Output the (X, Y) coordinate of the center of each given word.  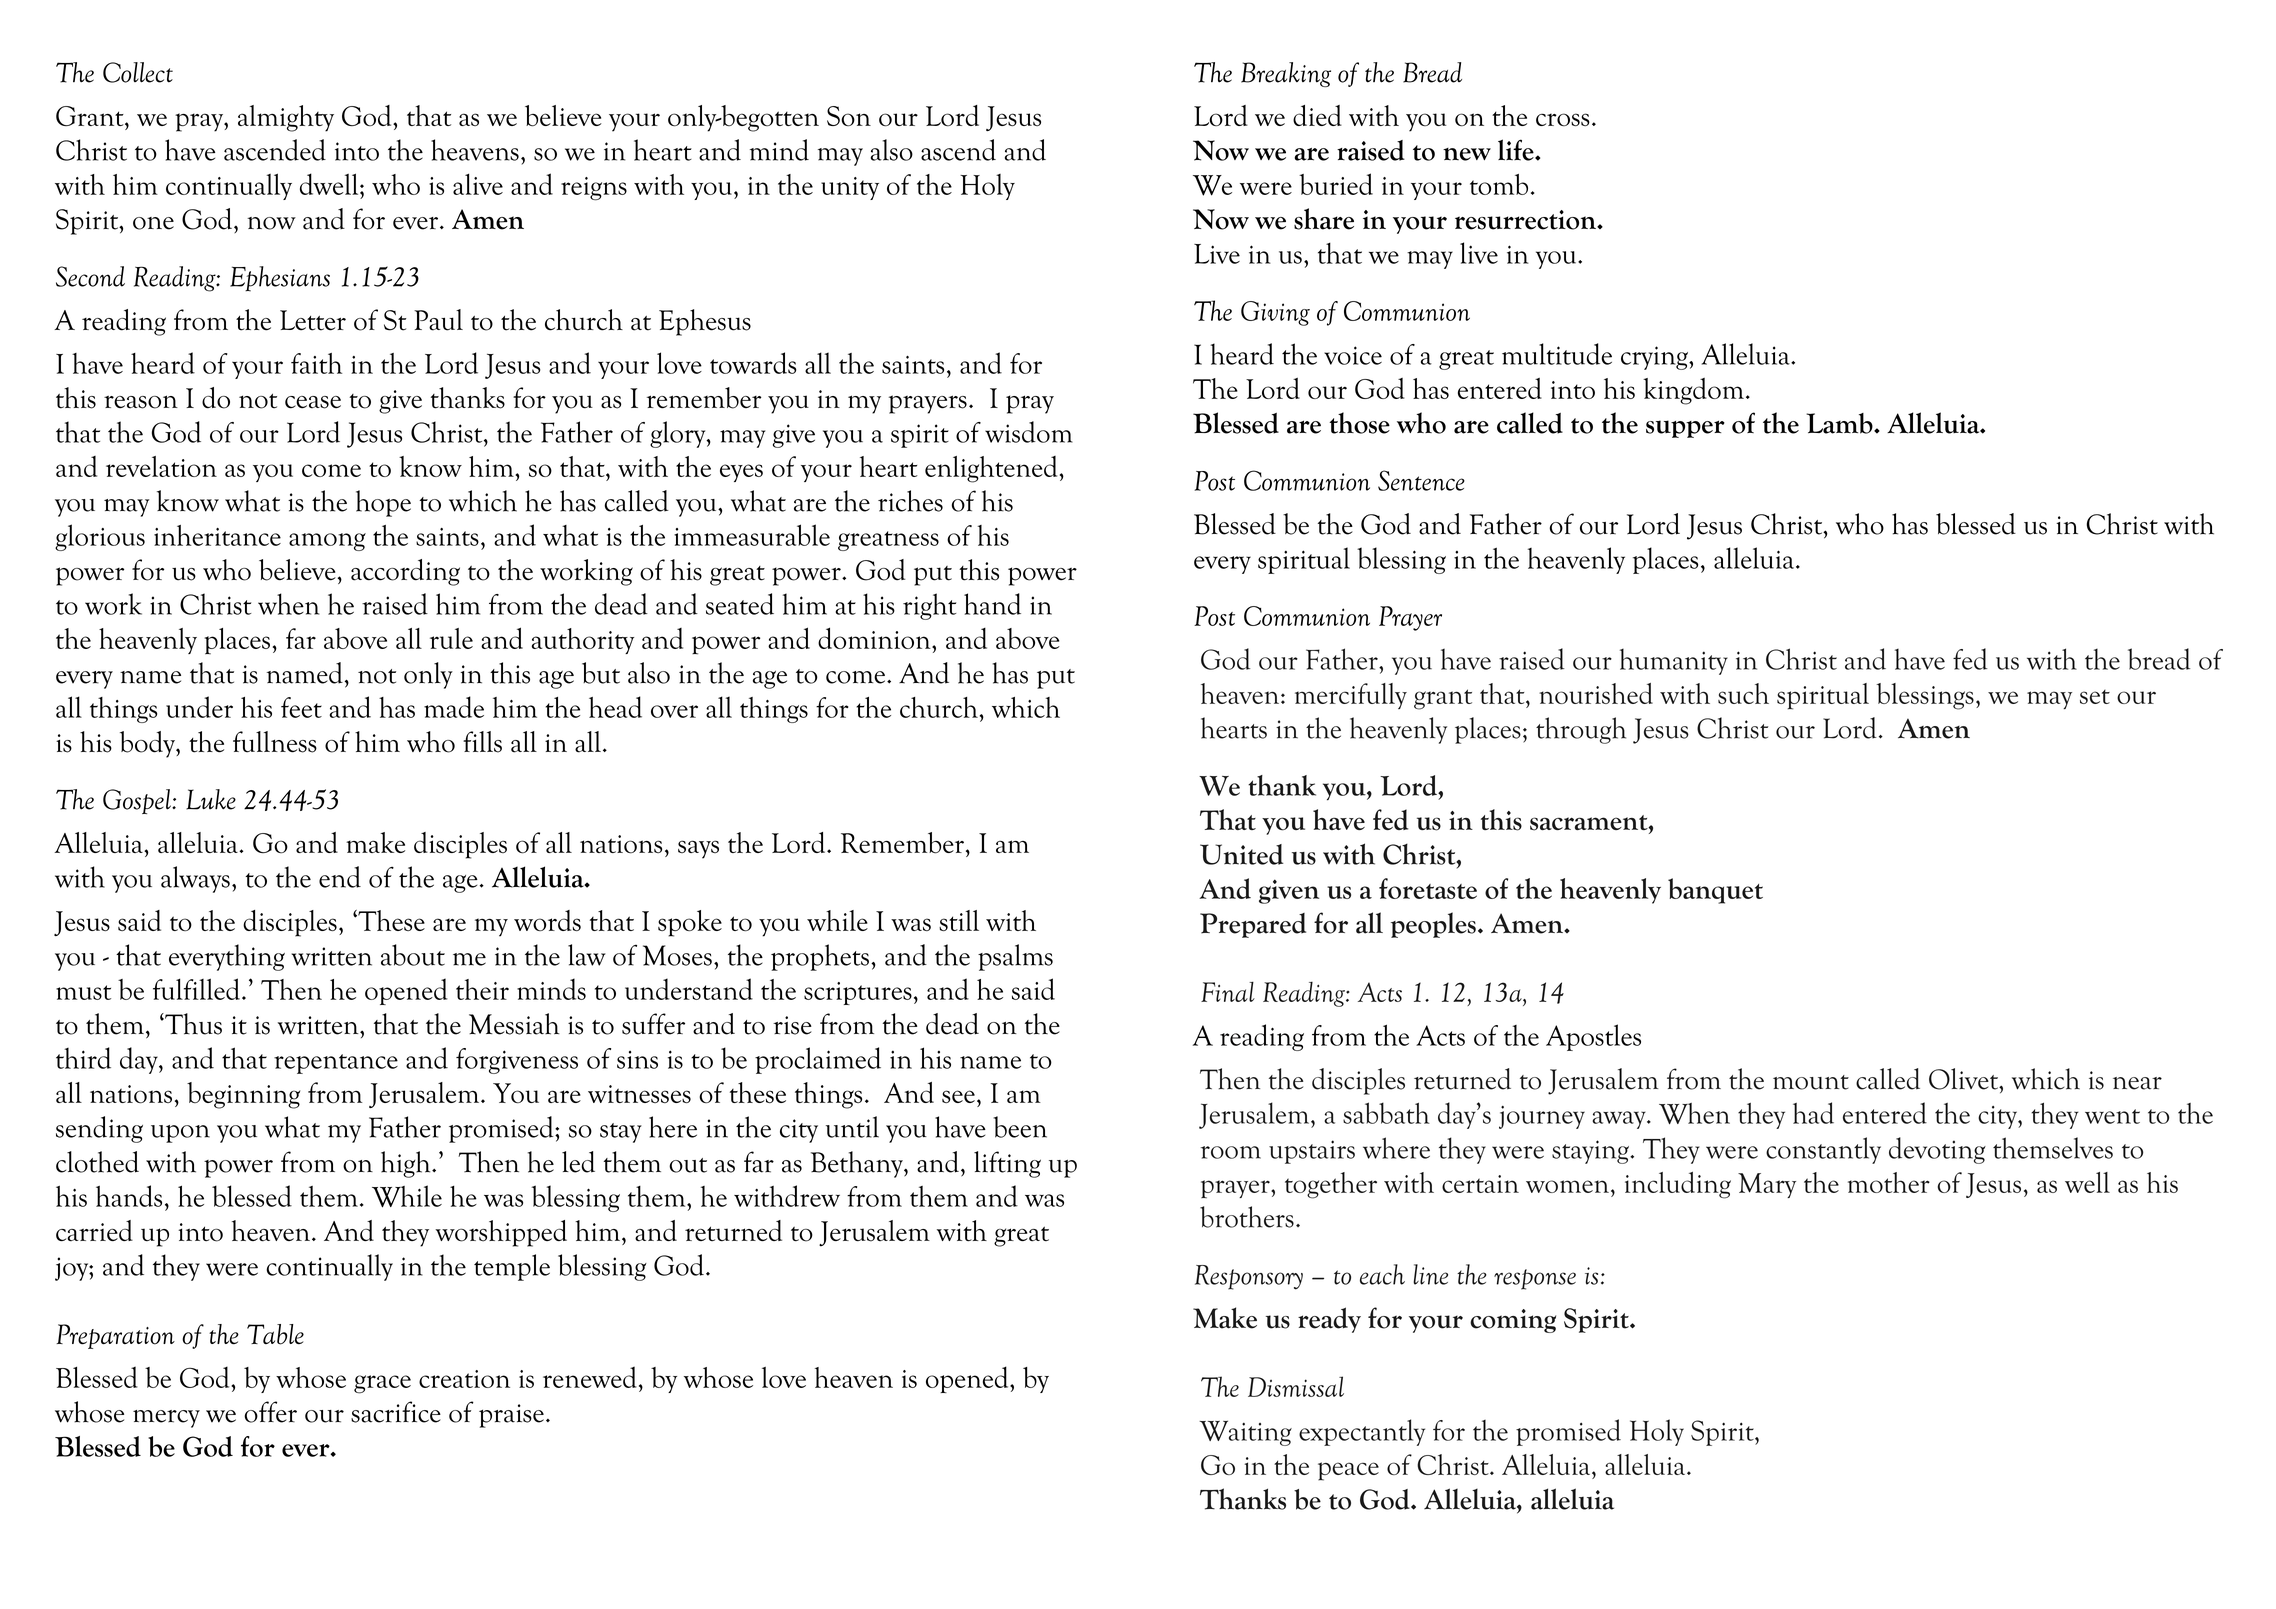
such (1743, 693)
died (1317, 115)
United (1242, 854)
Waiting (1245, 1433)
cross (1563, 120)
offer (270, 1412)
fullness (275, 742)
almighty (286, 118)
